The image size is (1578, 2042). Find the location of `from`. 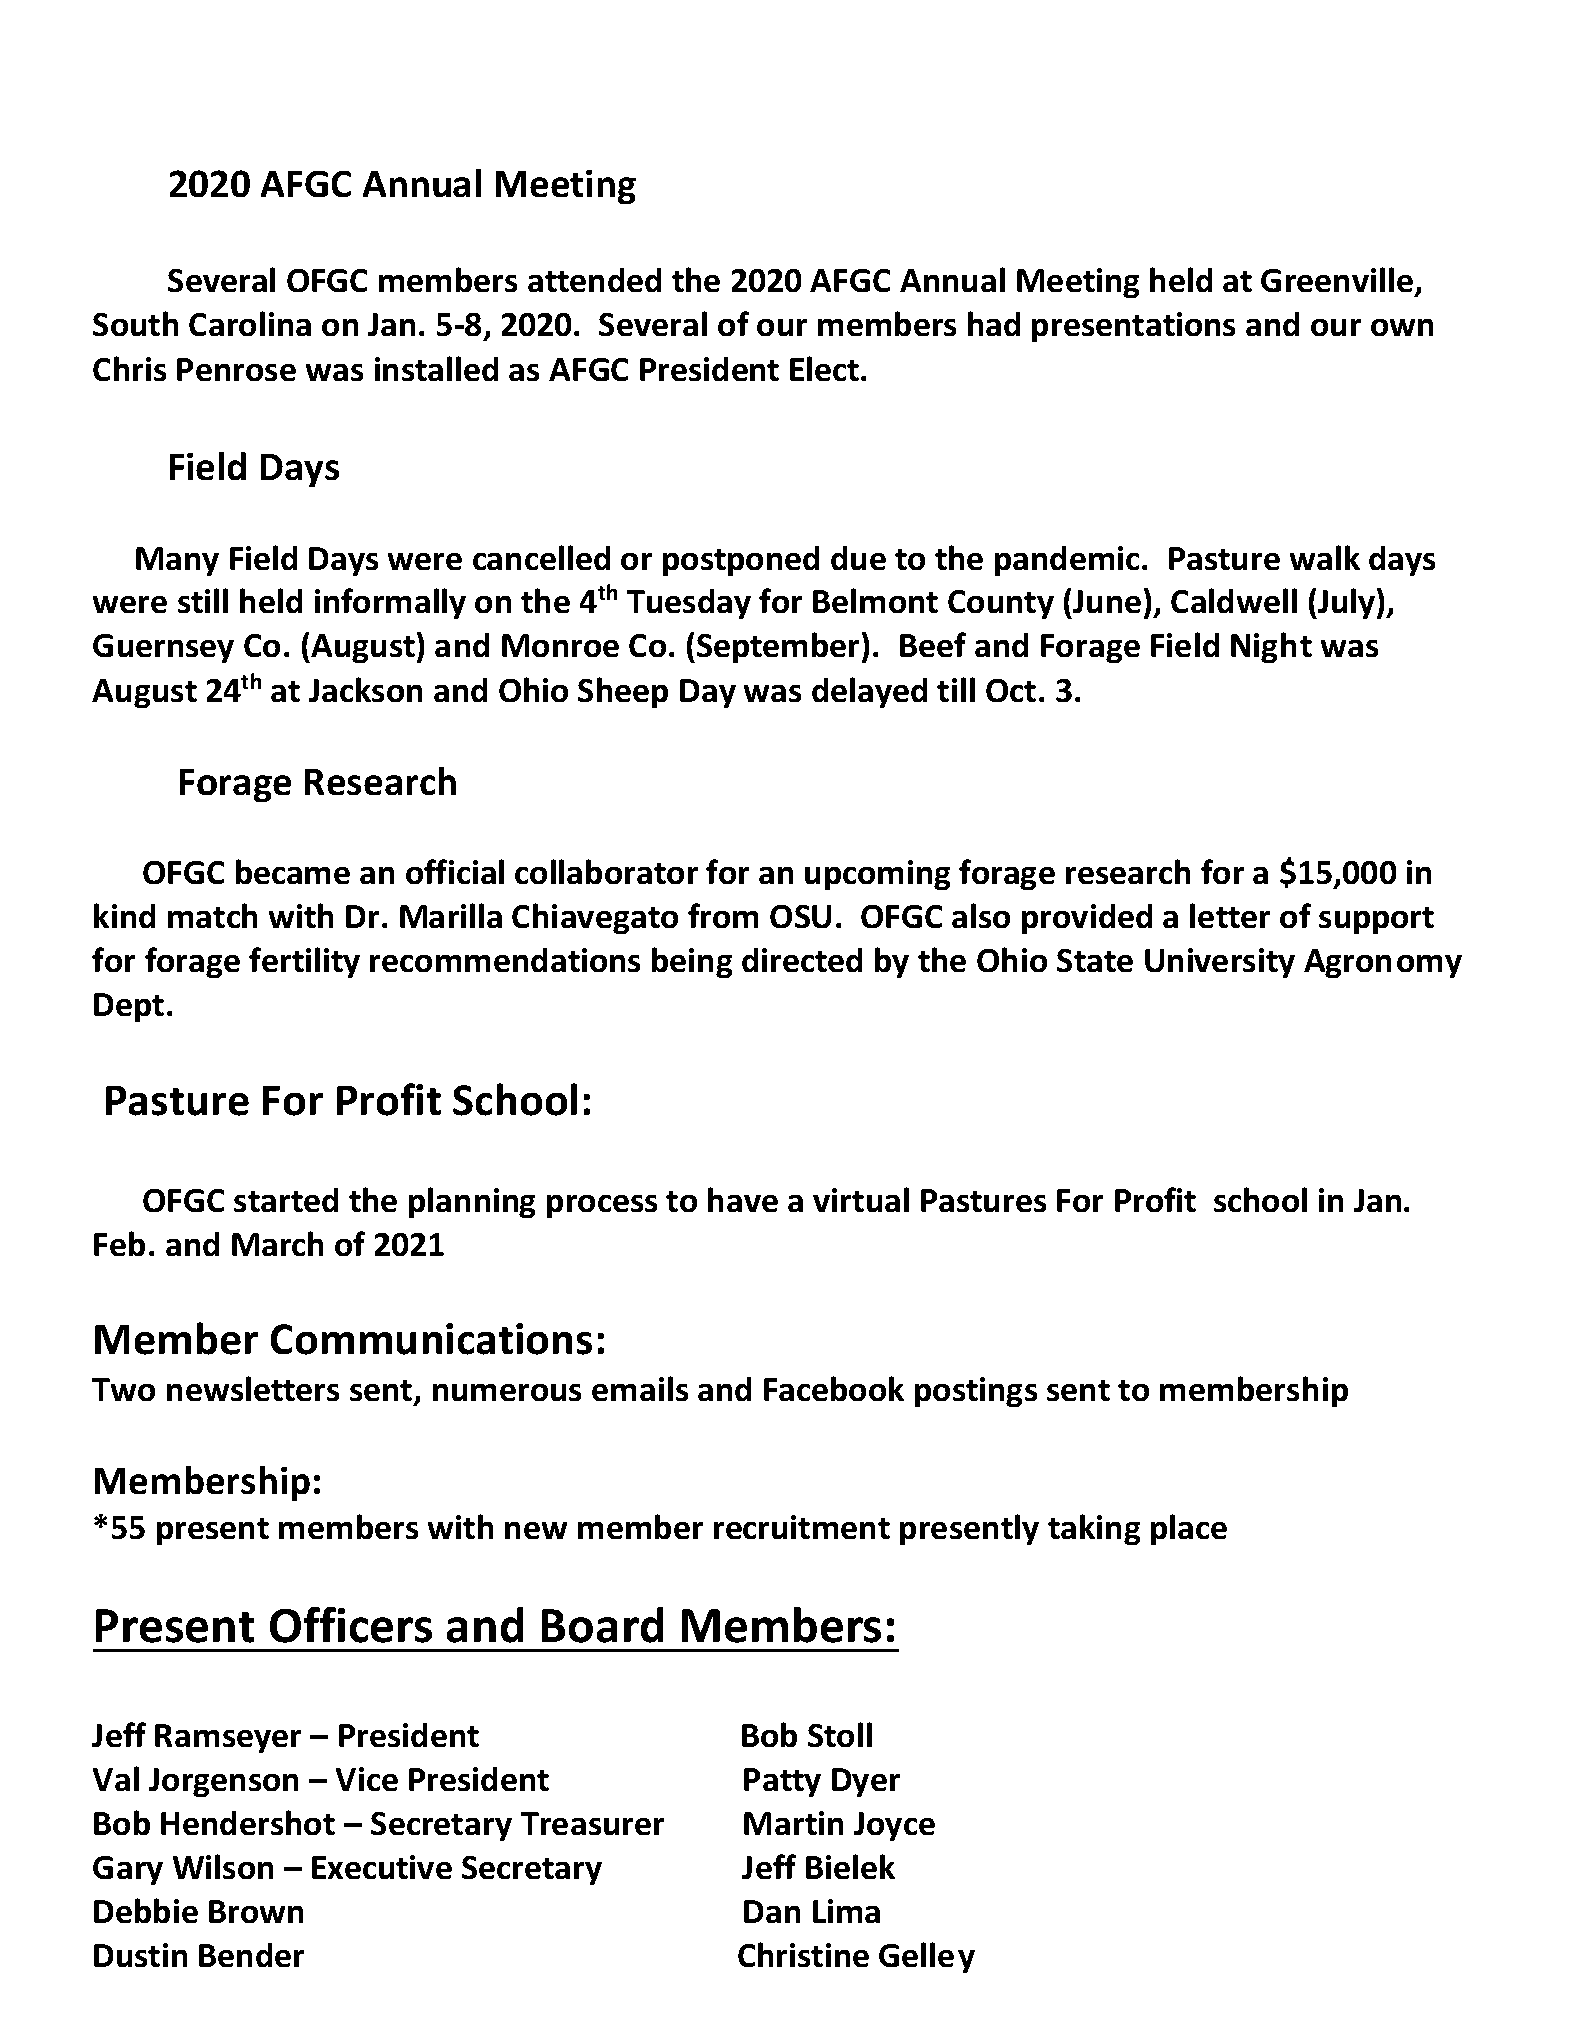

from is located at coordinates (723, 915).
